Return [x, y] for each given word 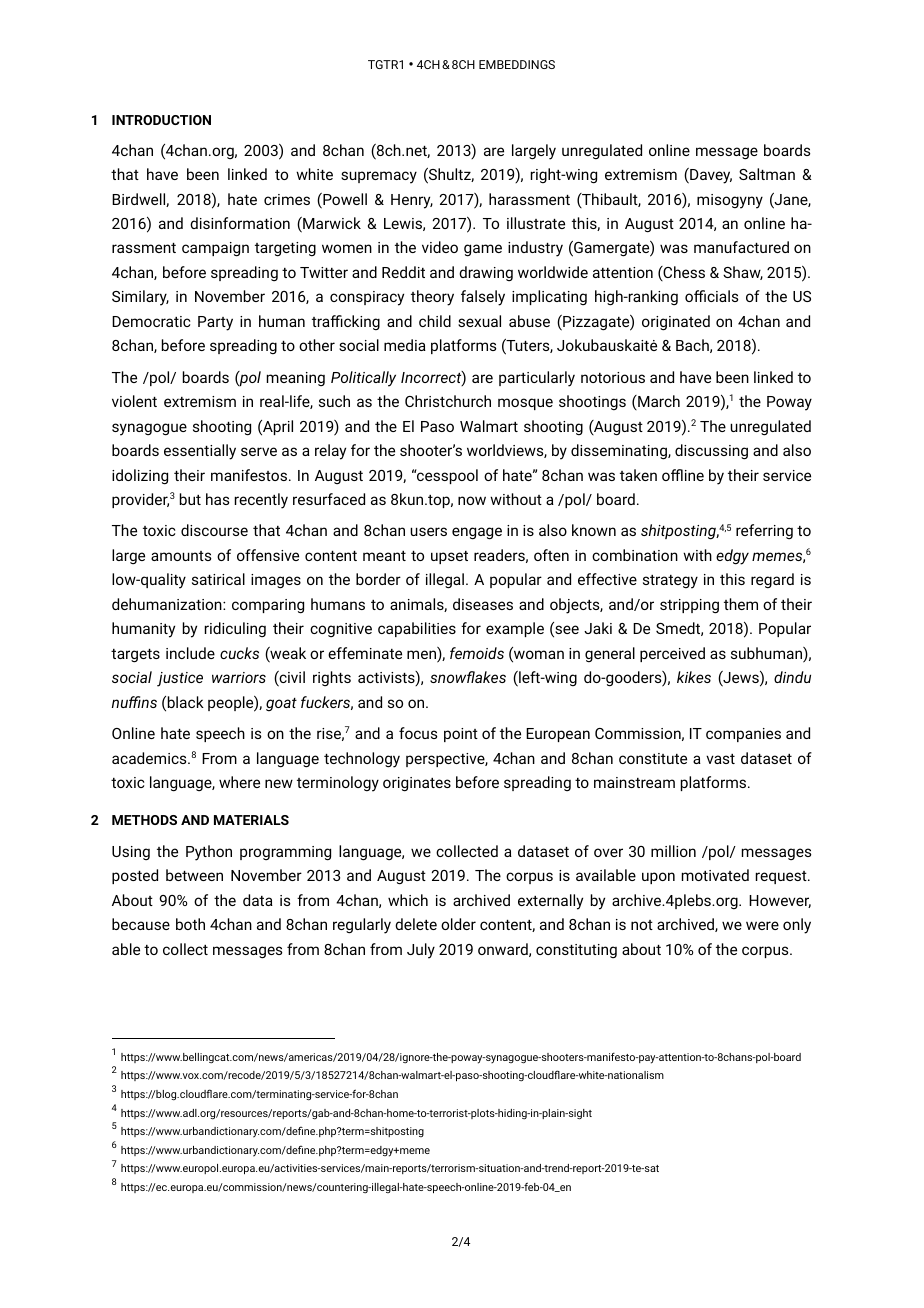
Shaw [743, 273]
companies [743, 735]
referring [764, 531]
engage [477, 533]
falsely [483, 298]
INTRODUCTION [161, 120]
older [458, 924]
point [461, 735]
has [217, 499]
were [762, 925]
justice [180, 679]
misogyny [730, 201]
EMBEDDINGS [517, 64]
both [190, 924]
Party [215, 323]
